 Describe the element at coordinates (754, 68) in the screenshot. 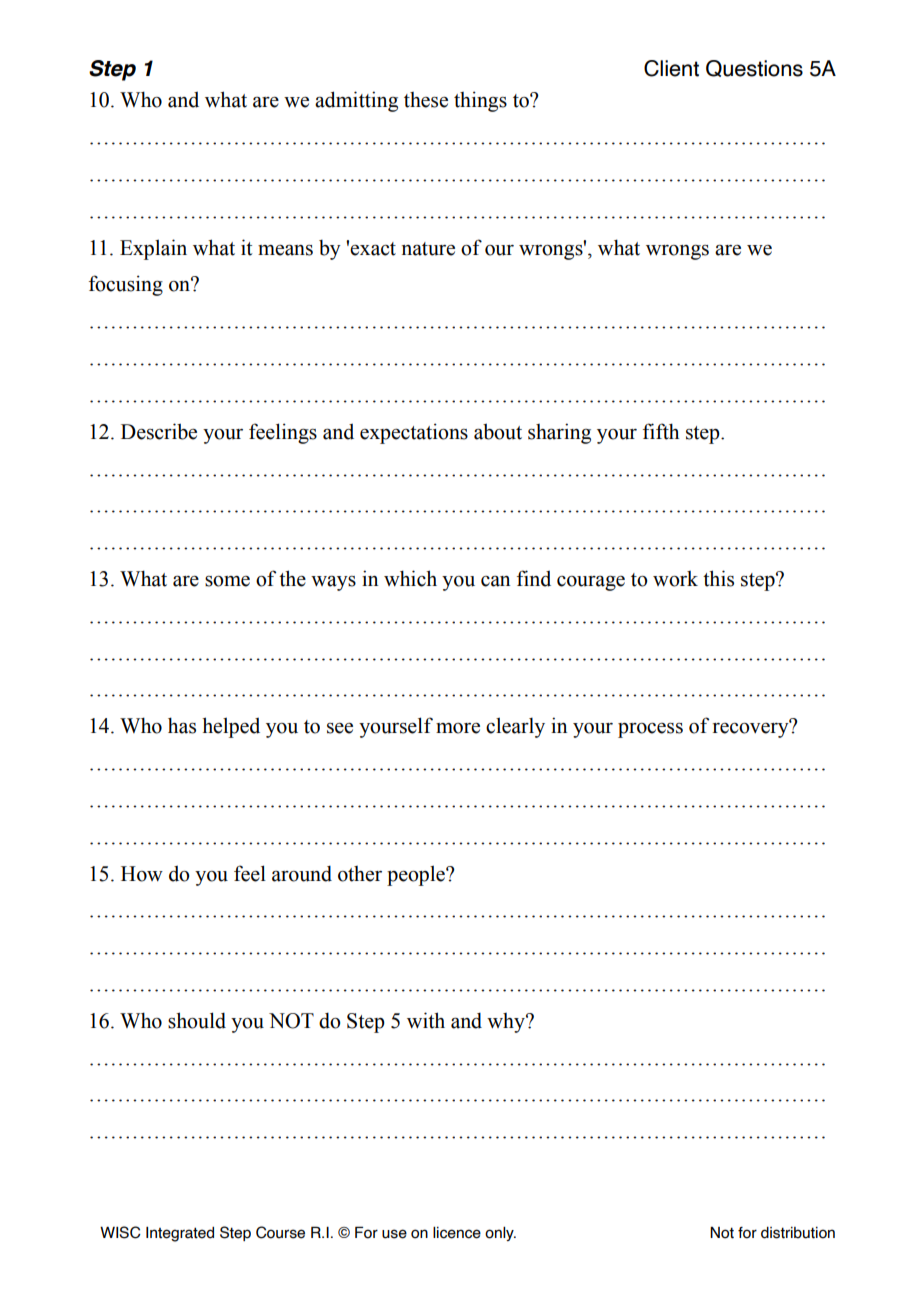

I see `Questions` at that location.
